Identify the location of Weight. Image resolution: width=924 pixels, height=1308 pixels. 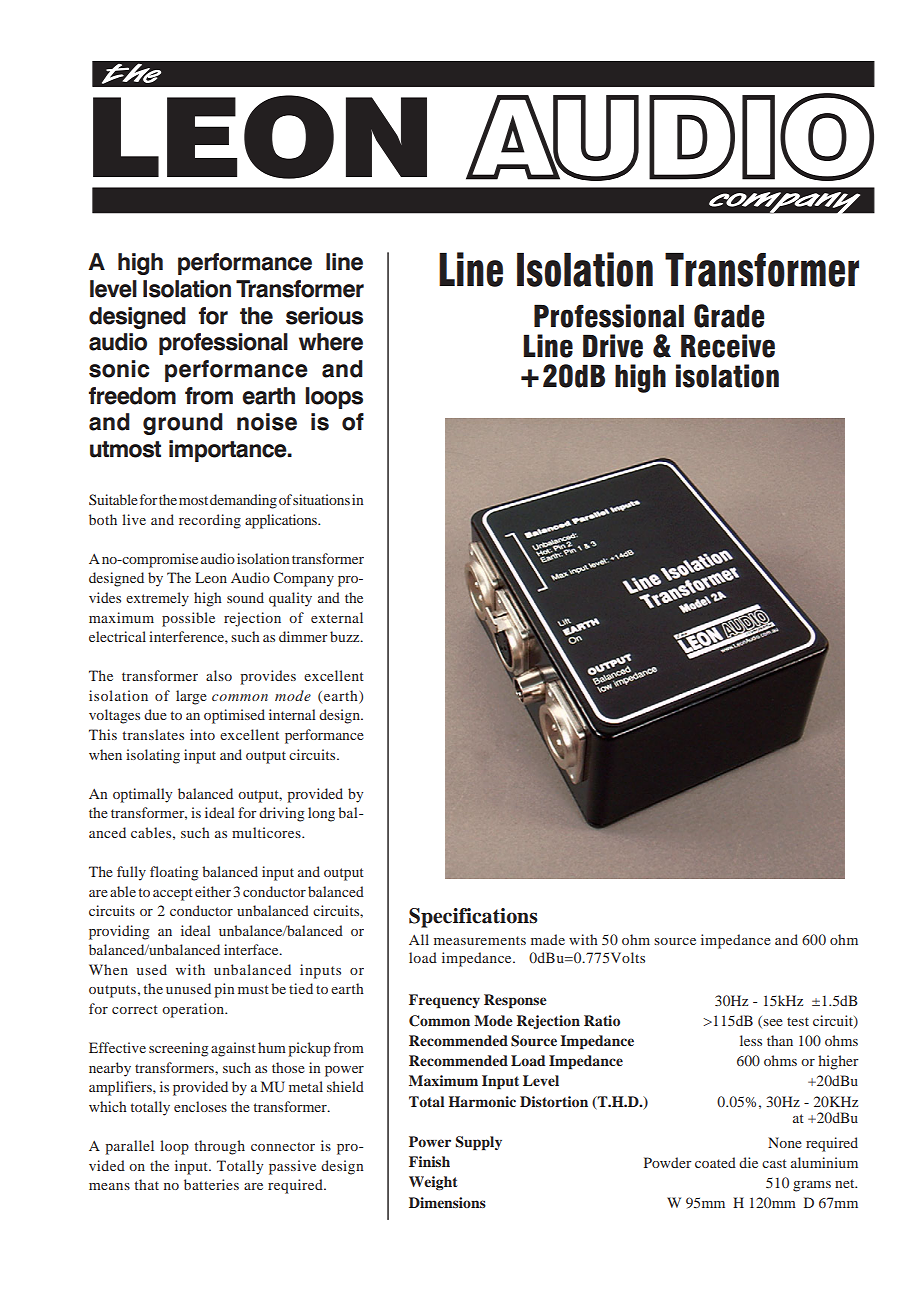
(433, 1183).
